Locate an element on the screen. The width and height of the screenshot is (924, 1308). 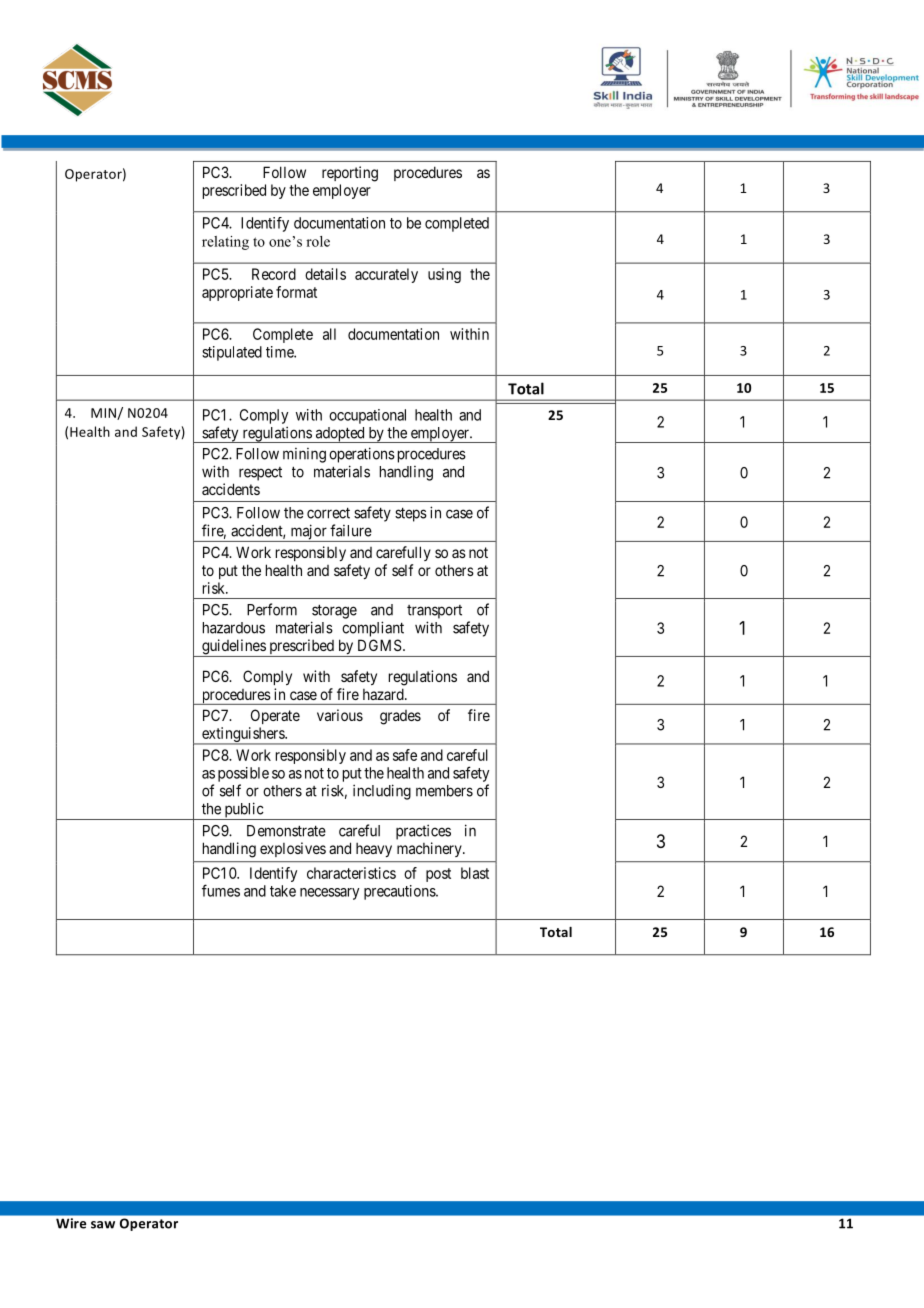
guidelines is located at coordinates (233, 648).
